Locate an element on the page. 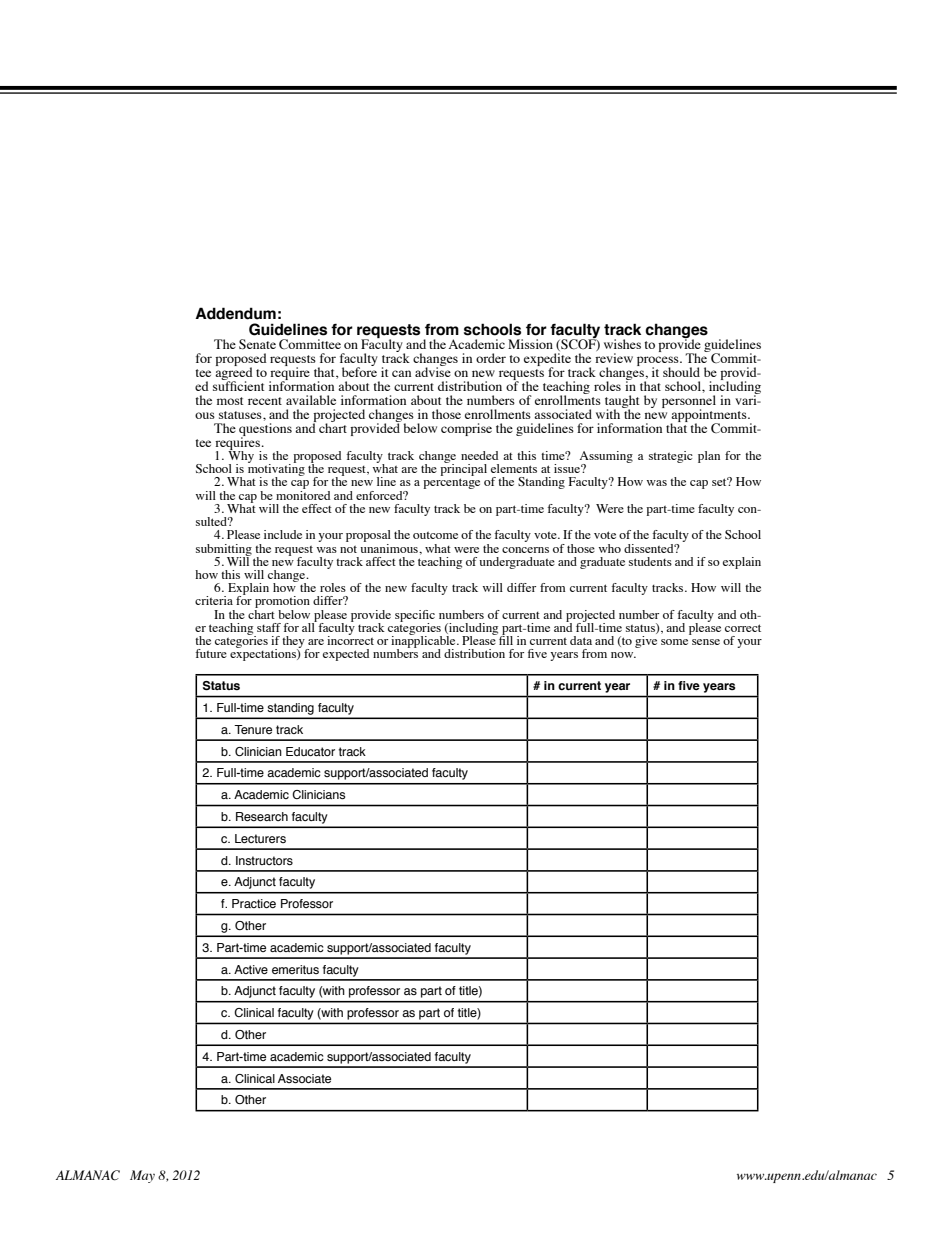  advise is located at coordinates (433, 371).
